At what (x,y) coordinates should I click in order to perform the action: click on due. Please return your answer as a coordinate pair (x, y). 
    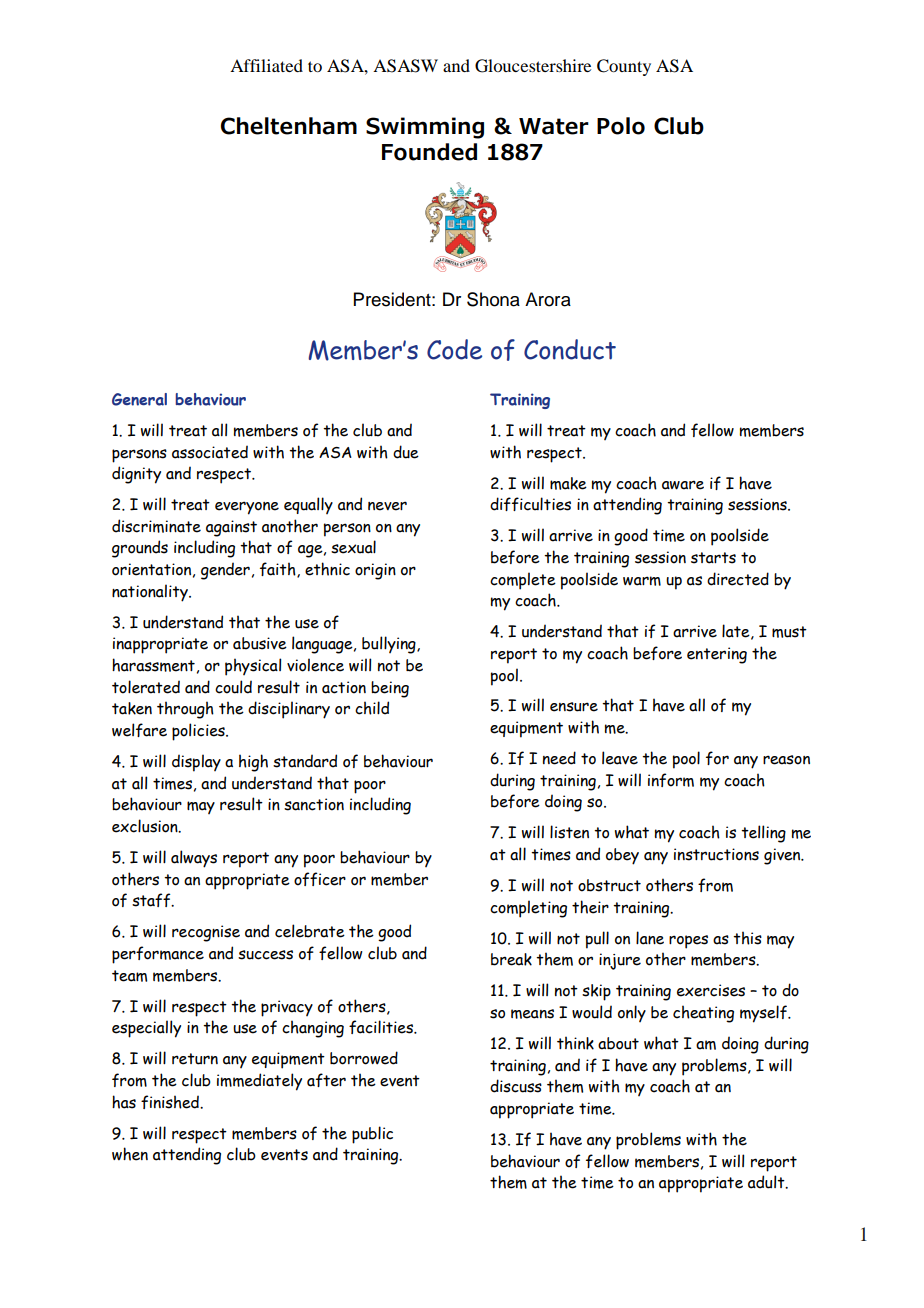
    Looking at the image, I should click on (406, 452).
